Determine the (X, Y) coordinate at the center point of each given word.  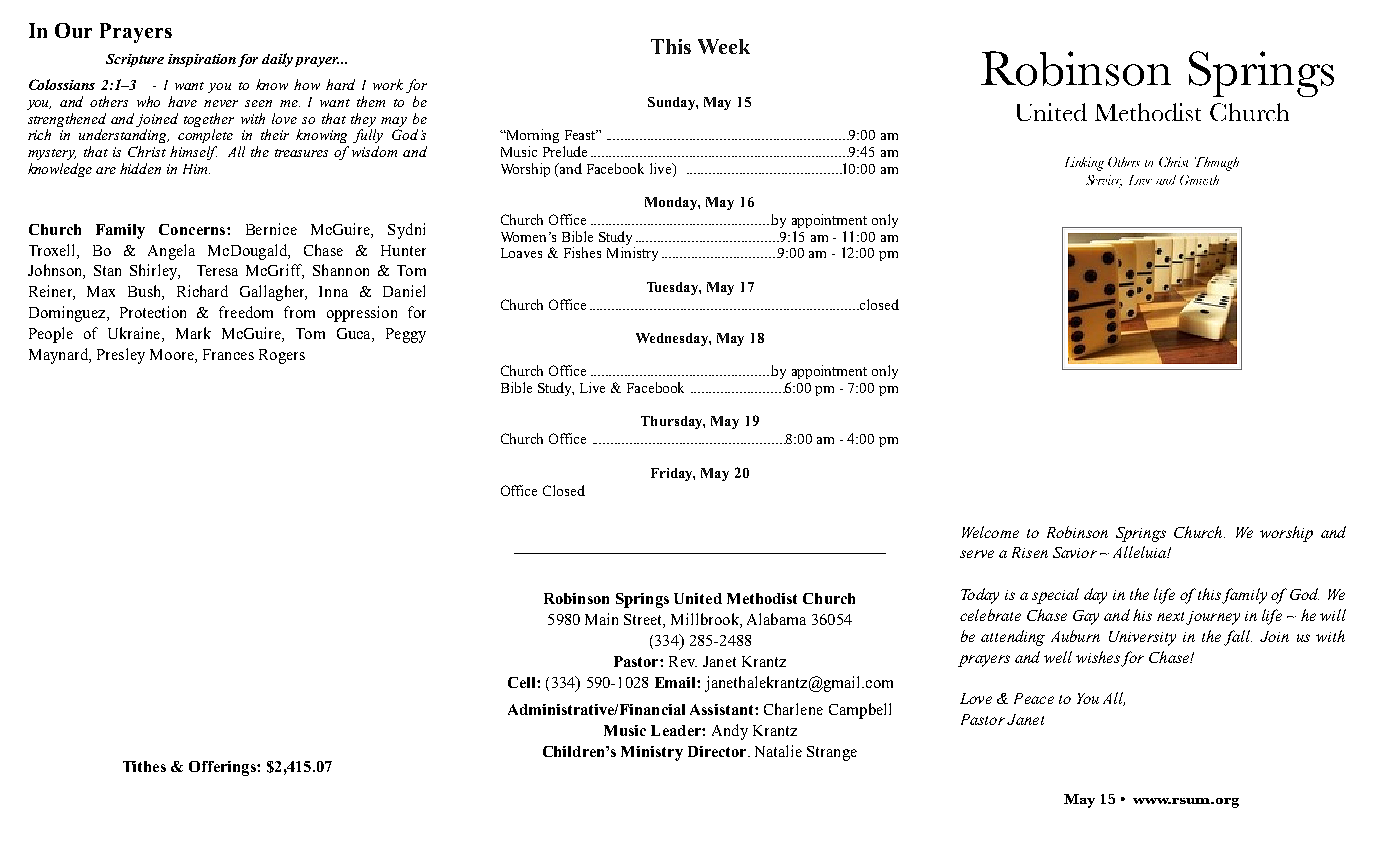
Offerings (223, 768)
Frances (228, 354)
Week (724, 46)
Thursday (673, 422)
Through (1217, 164)
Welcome (990, 532)
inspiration (202, 60)
